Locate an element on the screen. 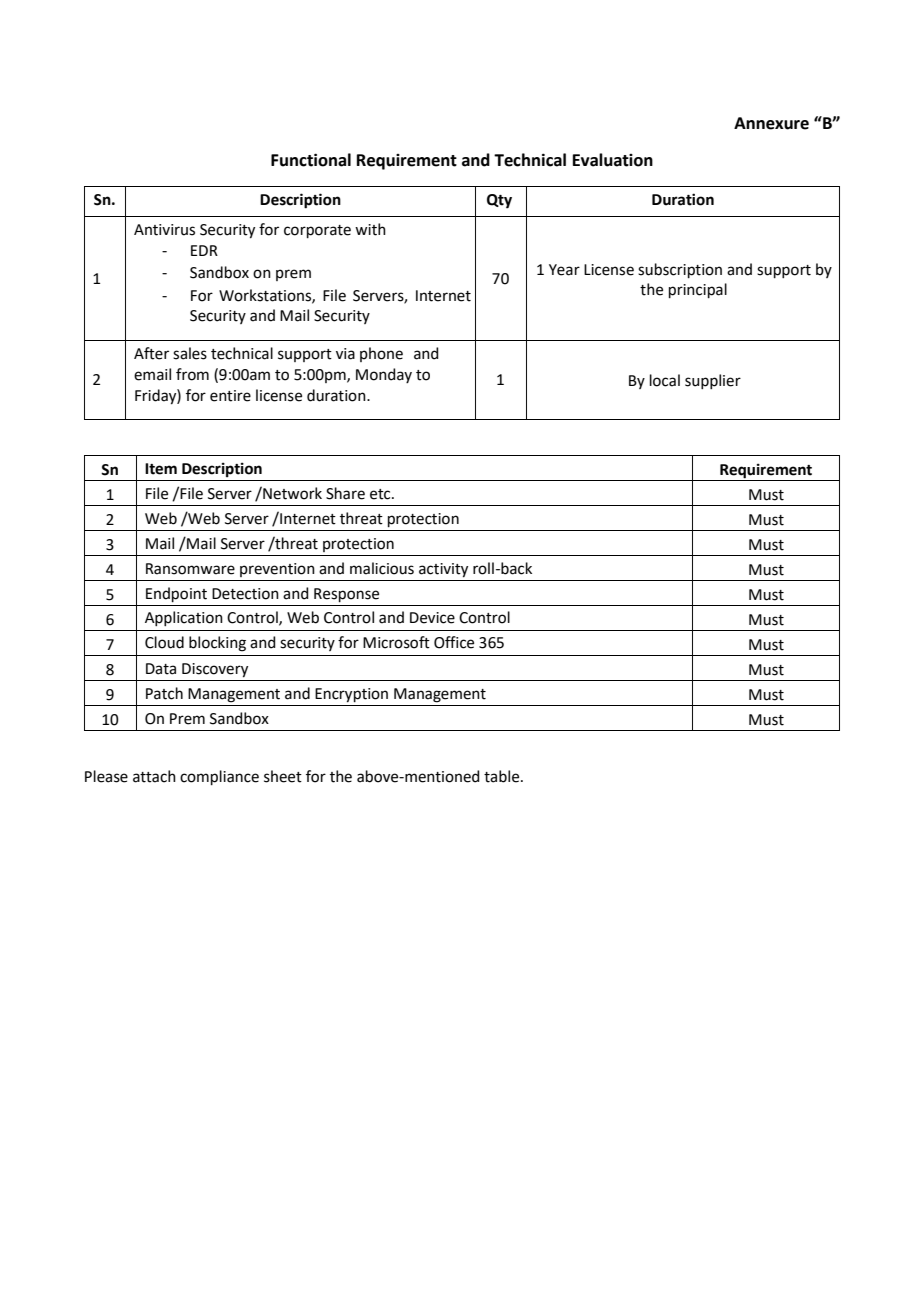  Ransomware is located at coordinates (190, 569).
